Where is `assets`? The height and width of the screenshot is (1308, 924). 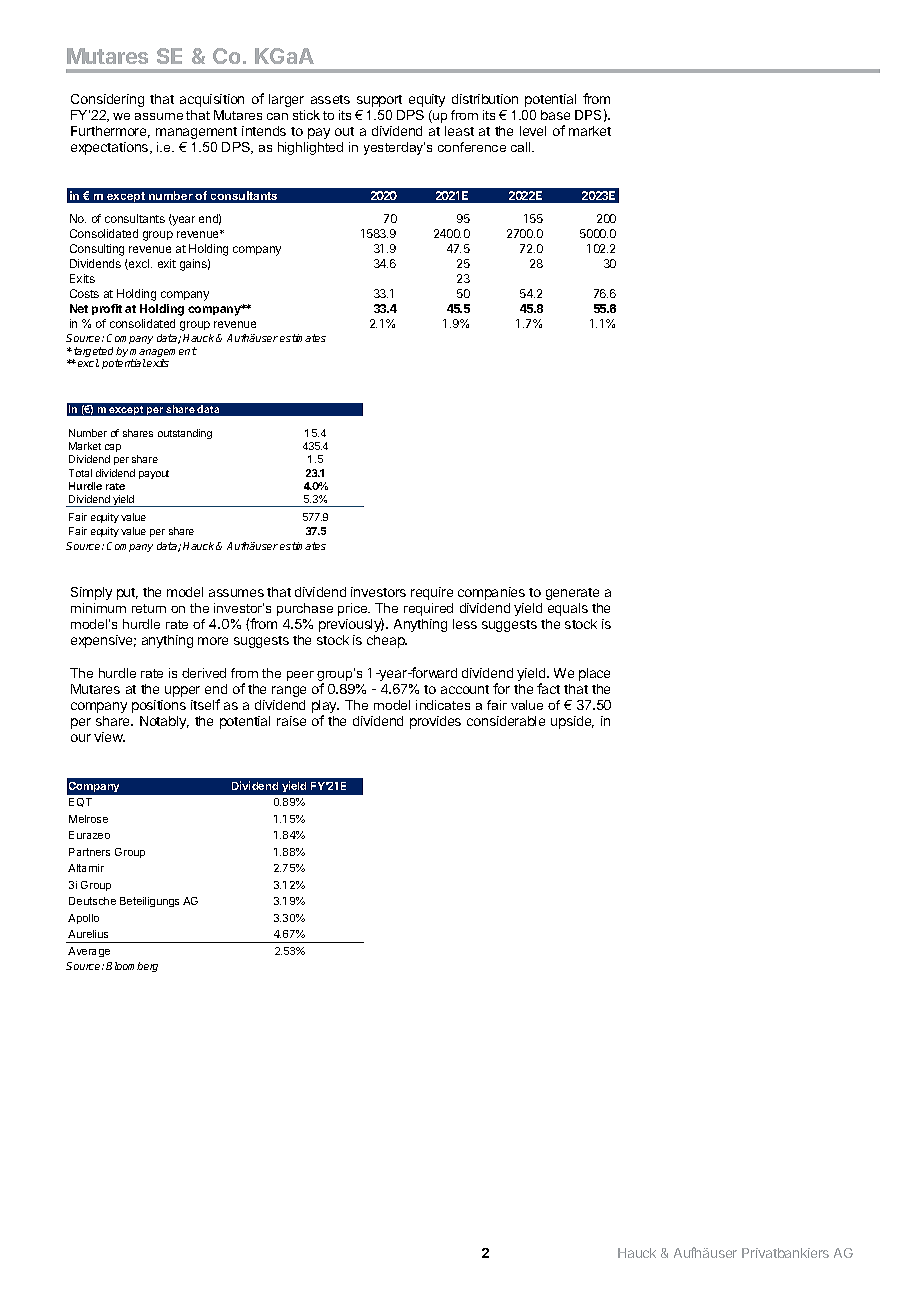 assets is located at coordinates (330, 99).
